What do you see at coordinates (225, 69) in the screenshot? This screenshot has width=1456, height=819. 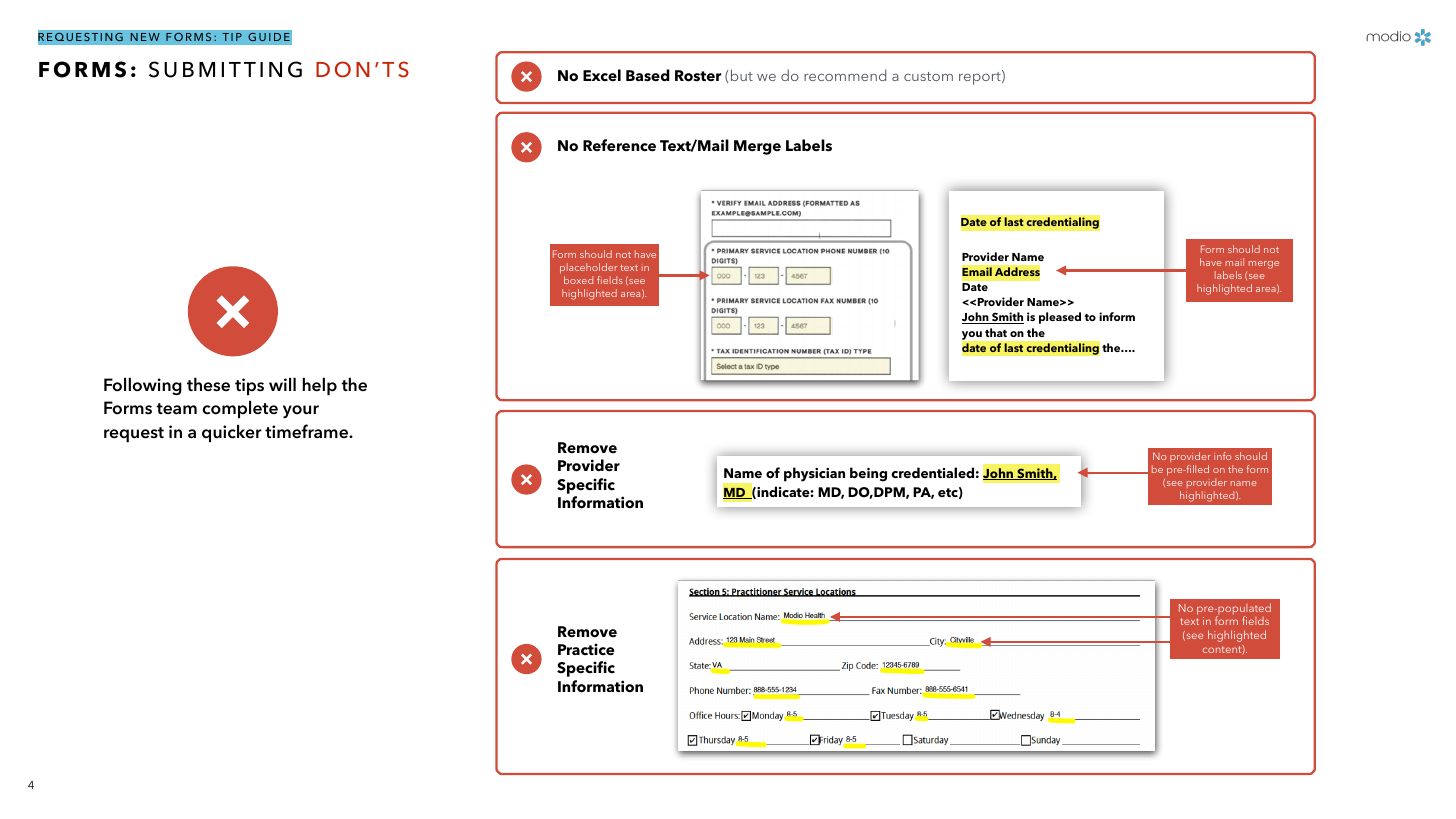 I see `SUBMITTING` at bounding box center [225, 69].
